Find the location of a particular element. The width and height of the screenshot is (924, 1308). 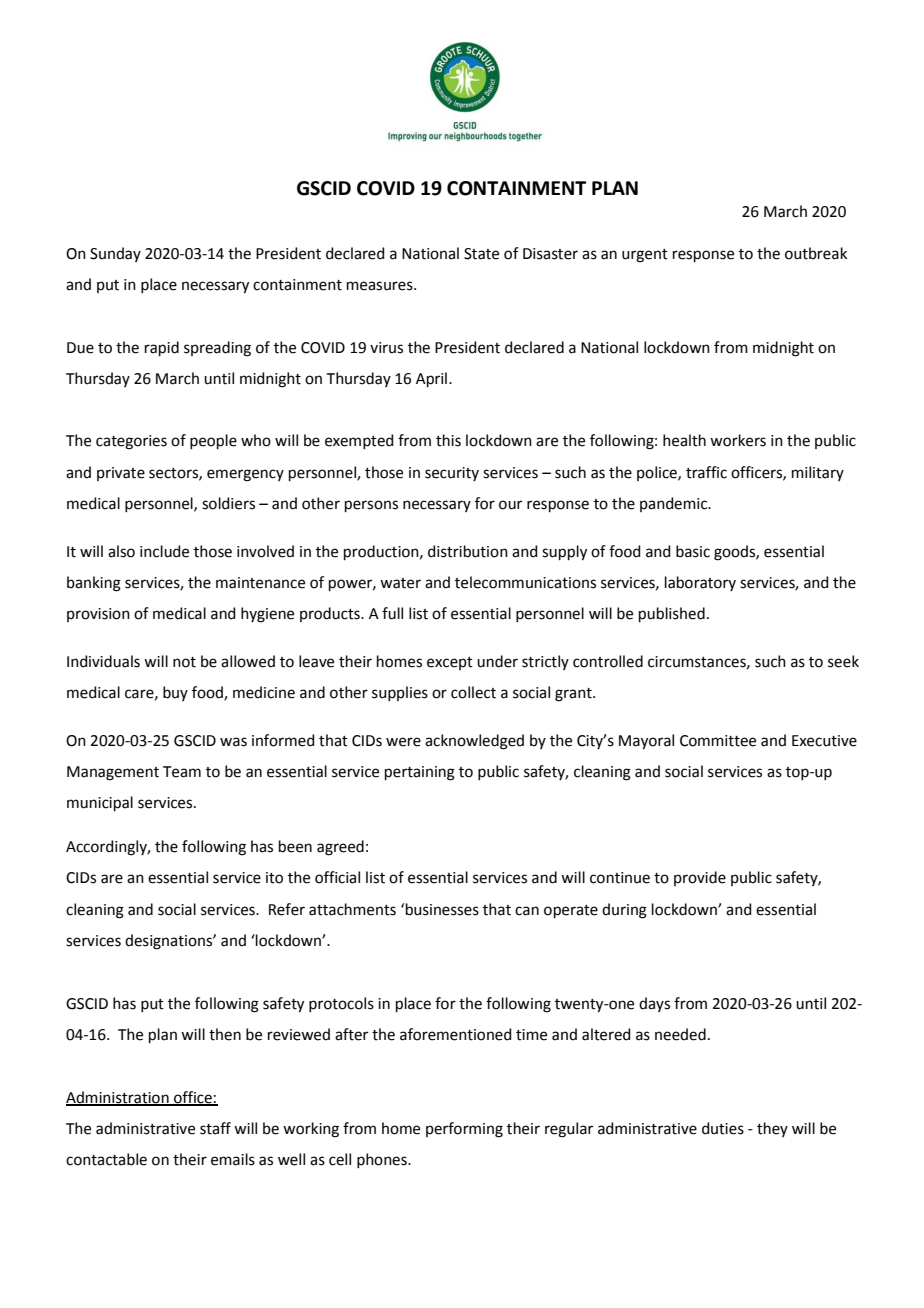

then is located at coordinates (225, 1034).
